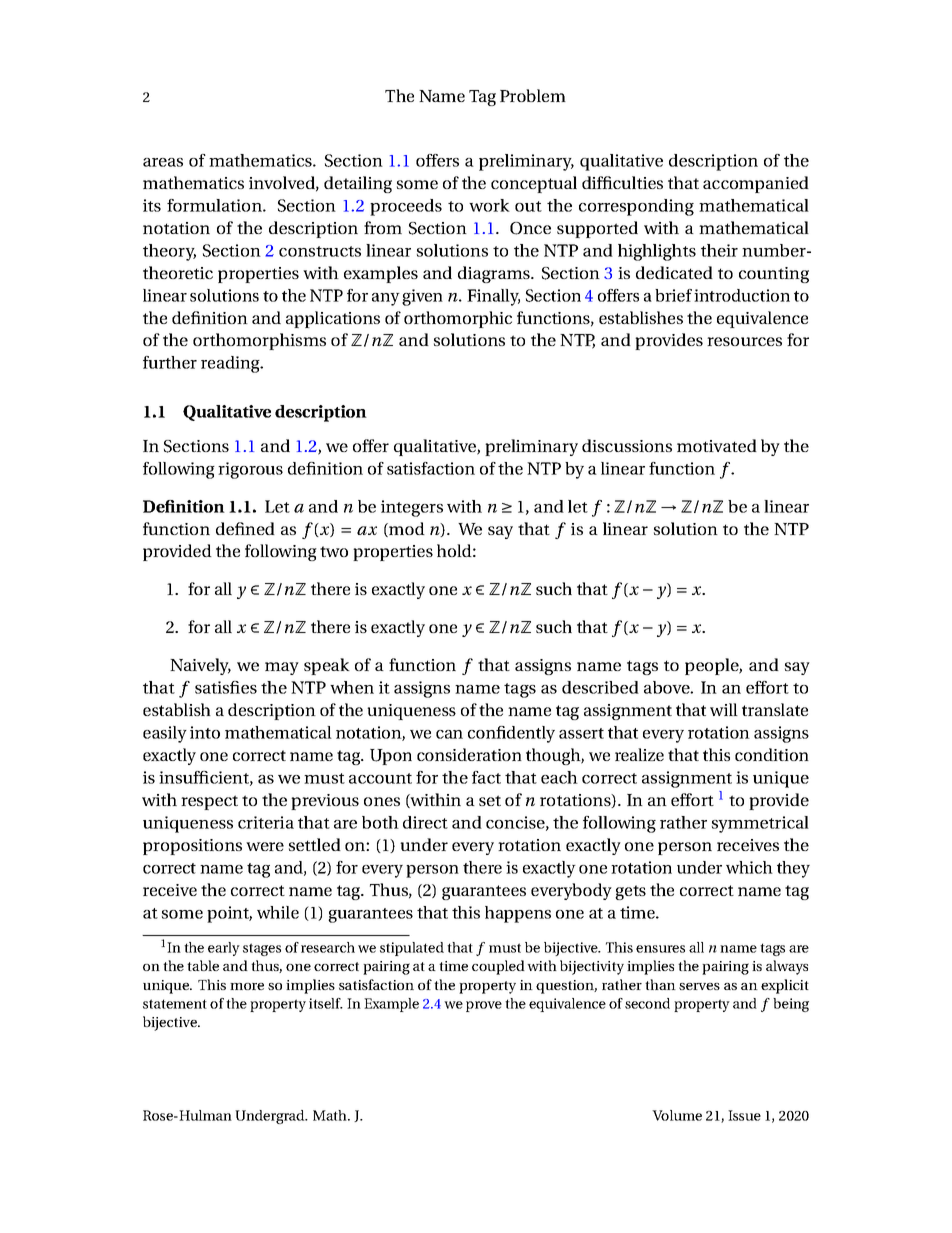  I want to click on Finally, so click(493, 297).
